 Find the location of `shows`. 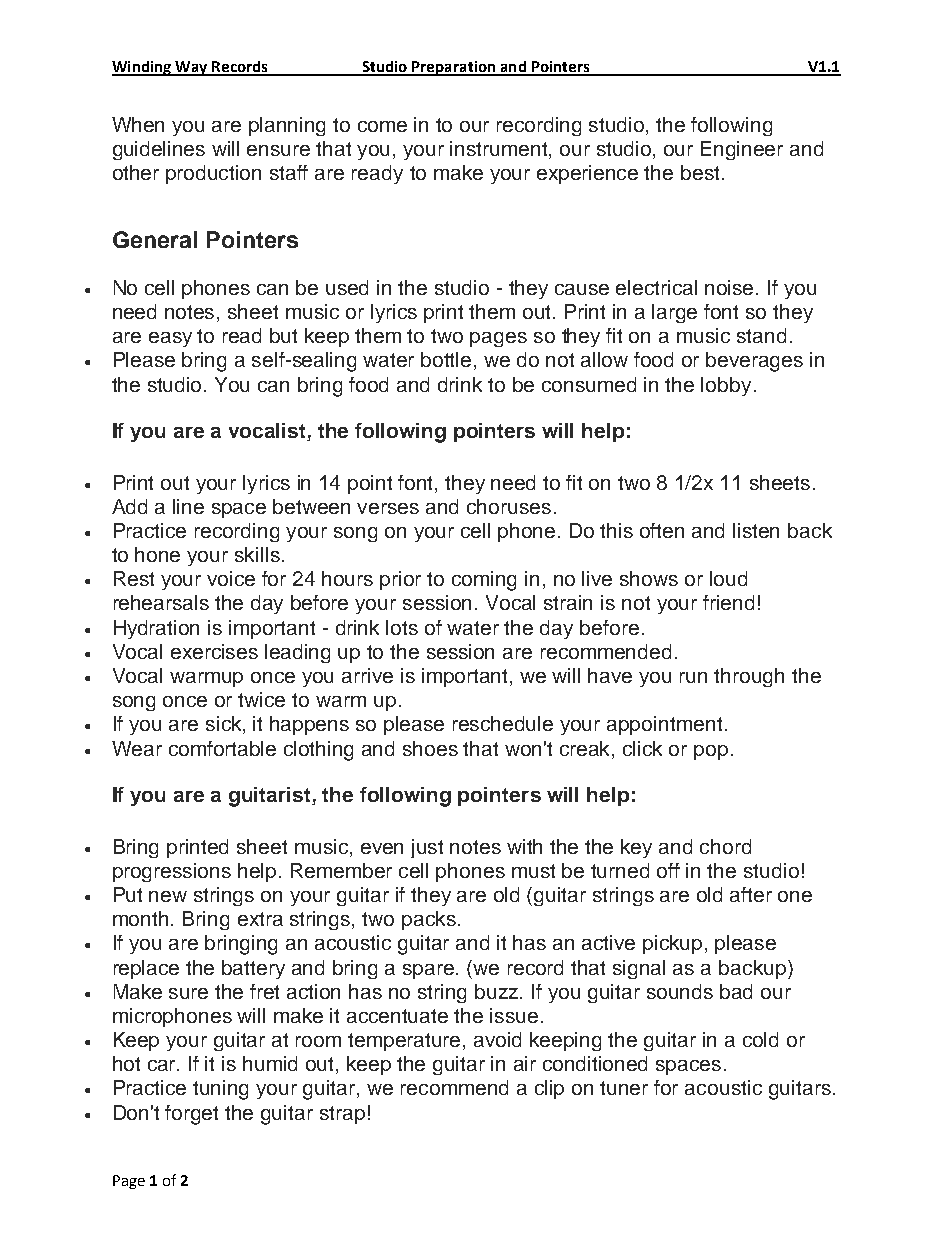

shows is located at coordinates (649, 578).
